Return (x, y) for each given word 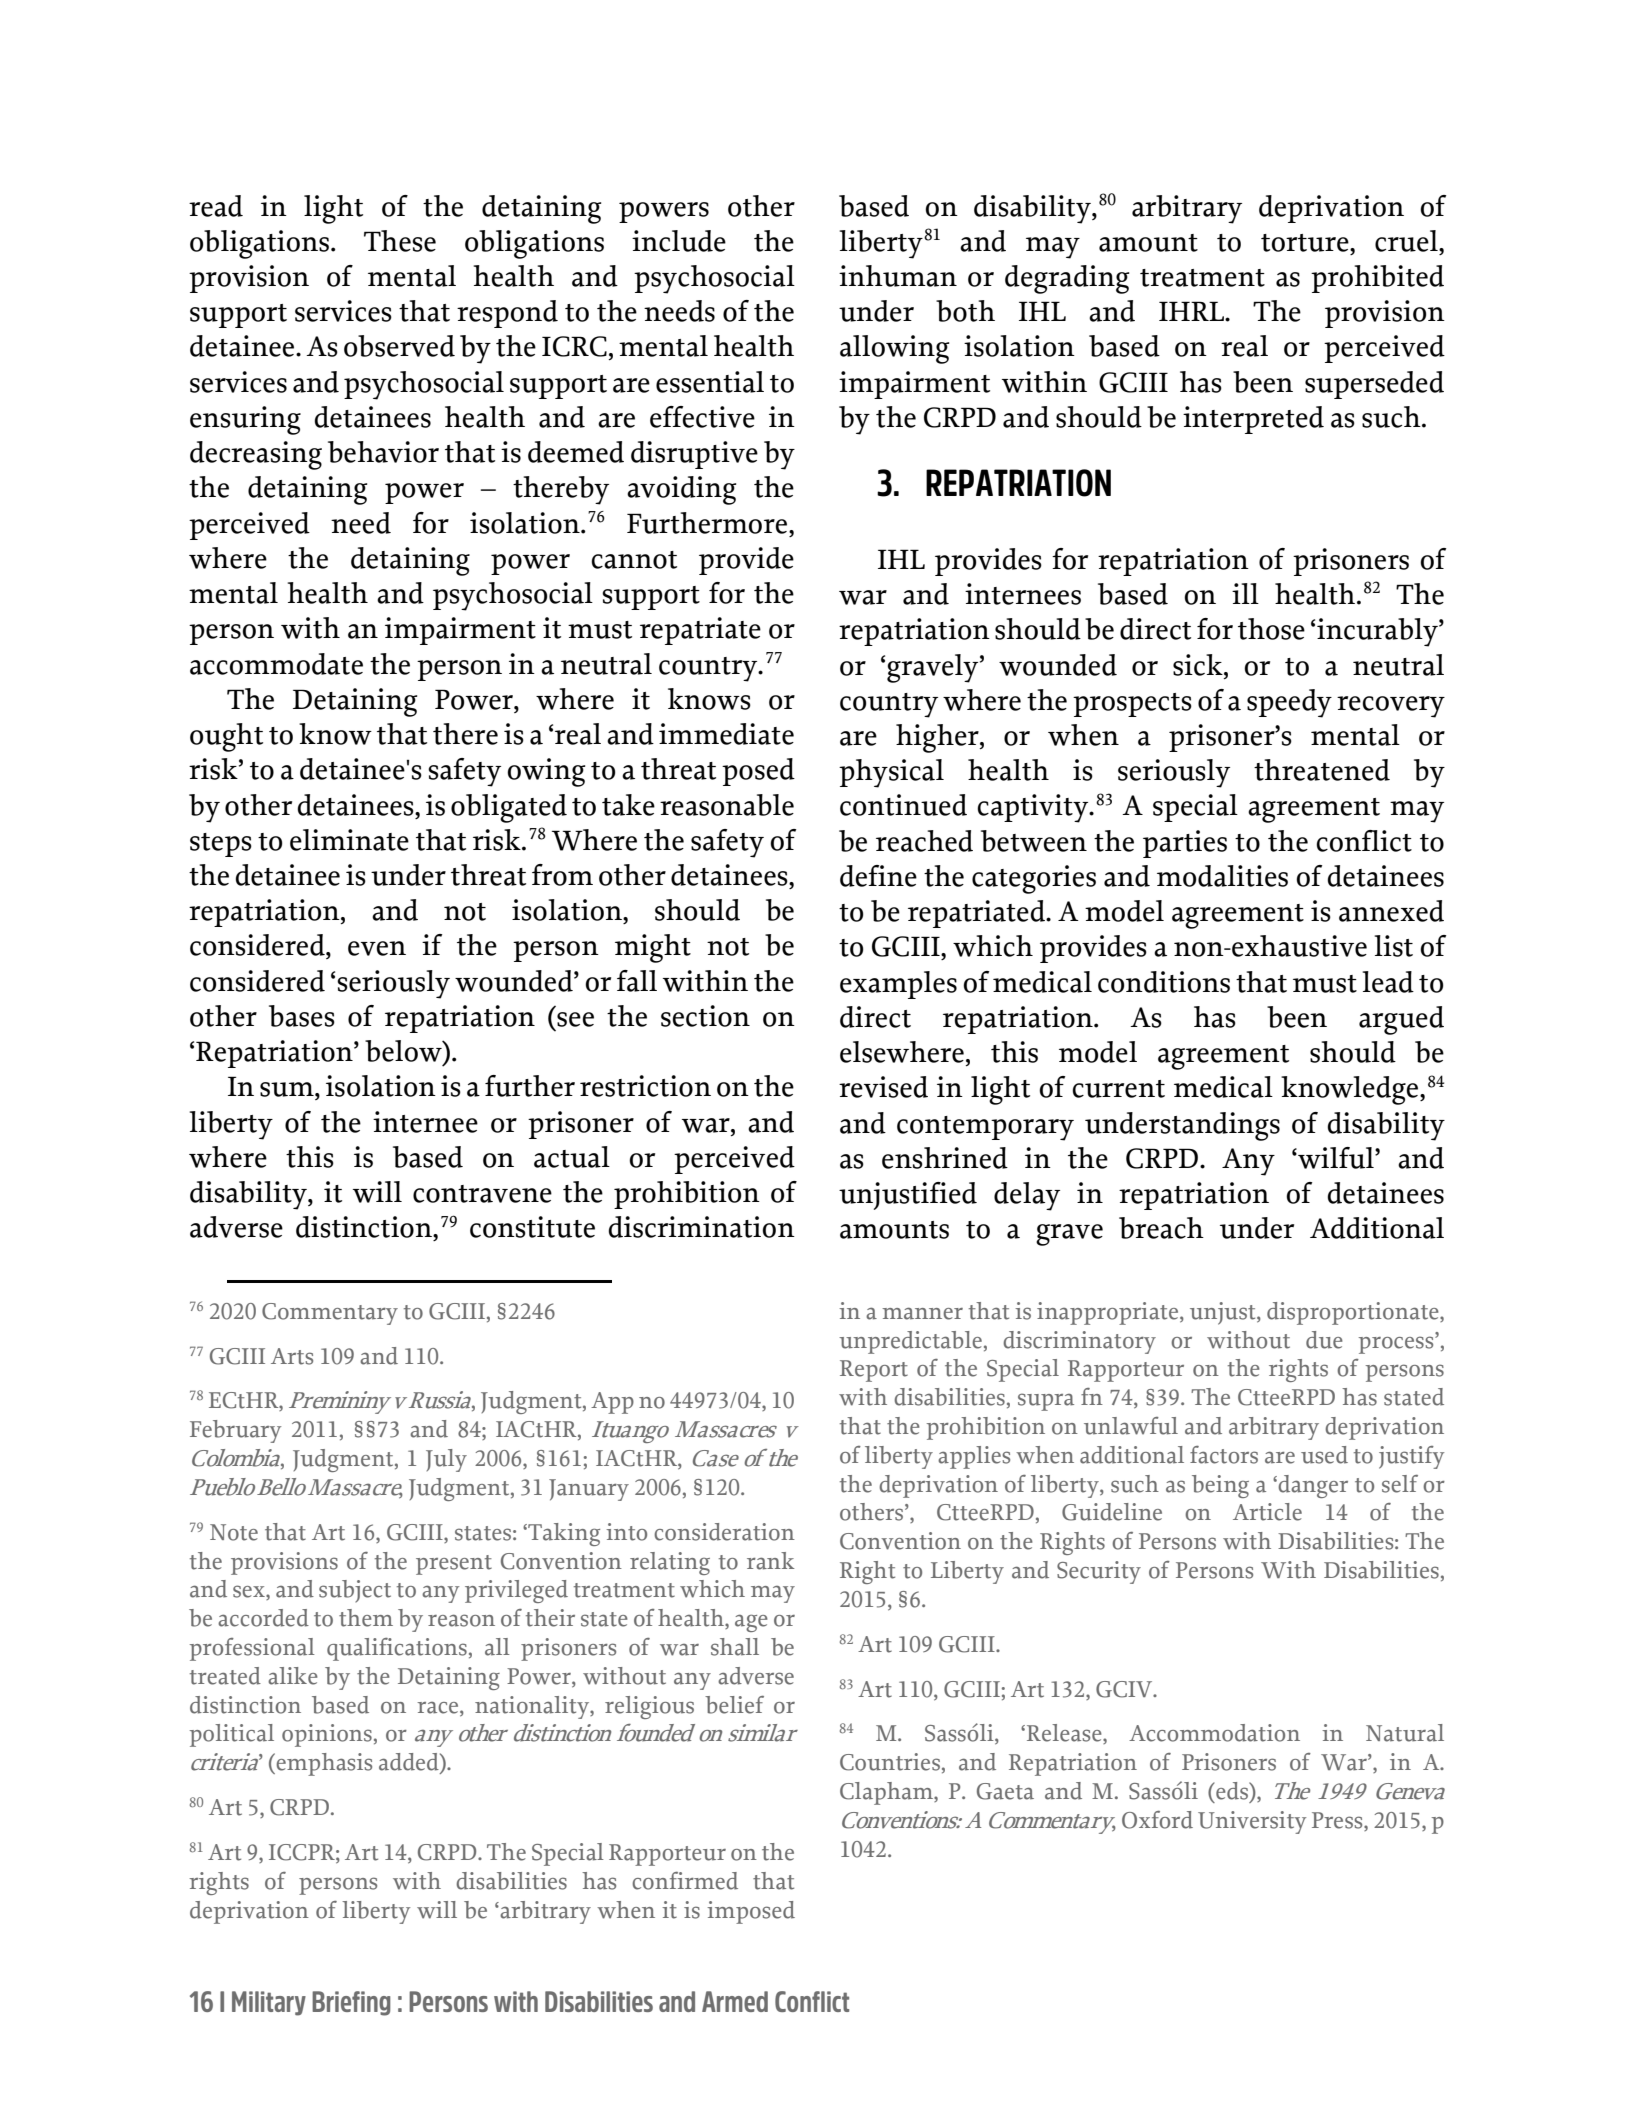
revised (883, 1087)
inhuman (898, 276)
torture (1306, 243)
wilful (1336, 1158)
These (400, 241)
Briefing (351, 2003)
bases (302, 1016)
